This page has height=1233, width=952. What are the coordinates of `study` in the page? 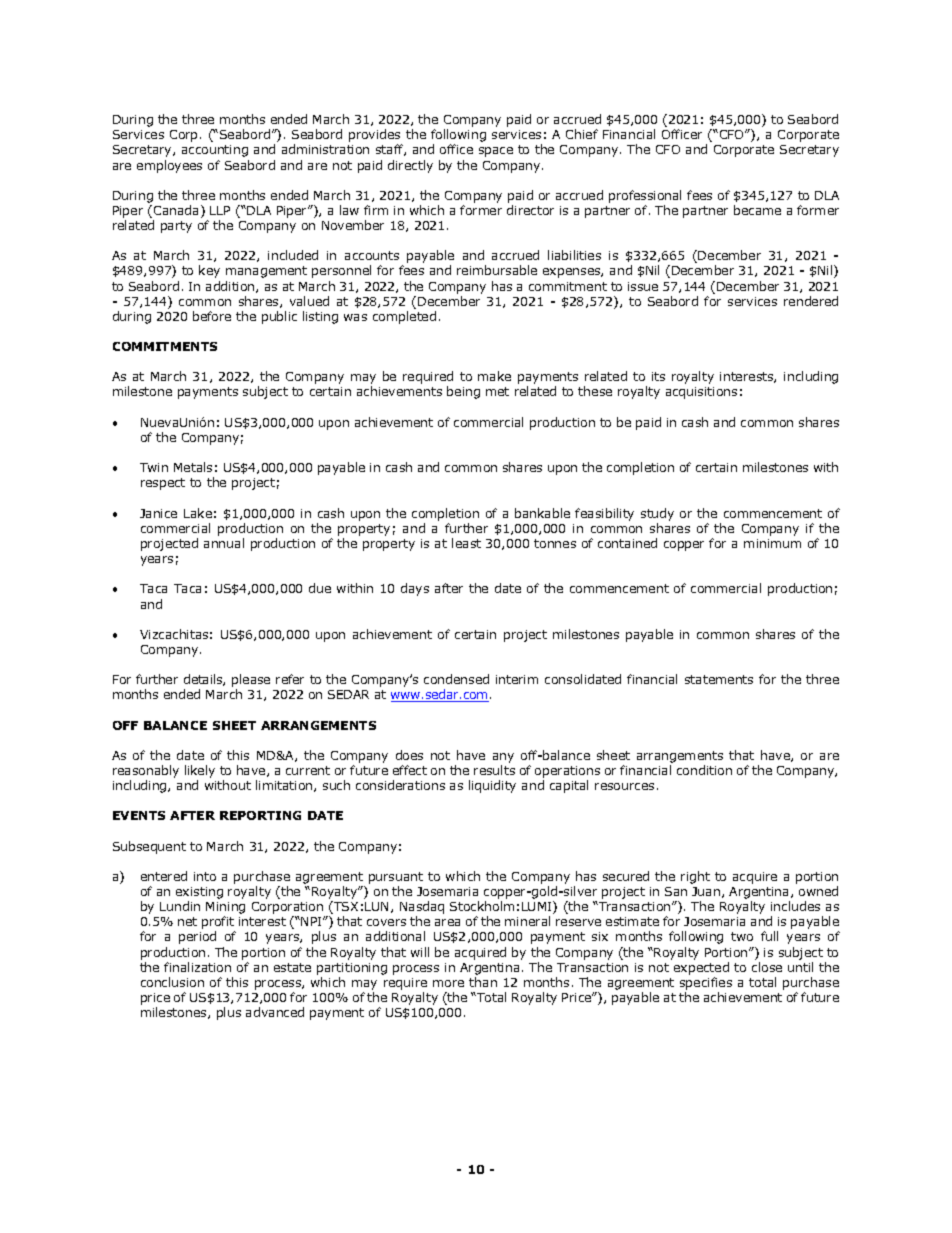 It's located at (657, 514).
